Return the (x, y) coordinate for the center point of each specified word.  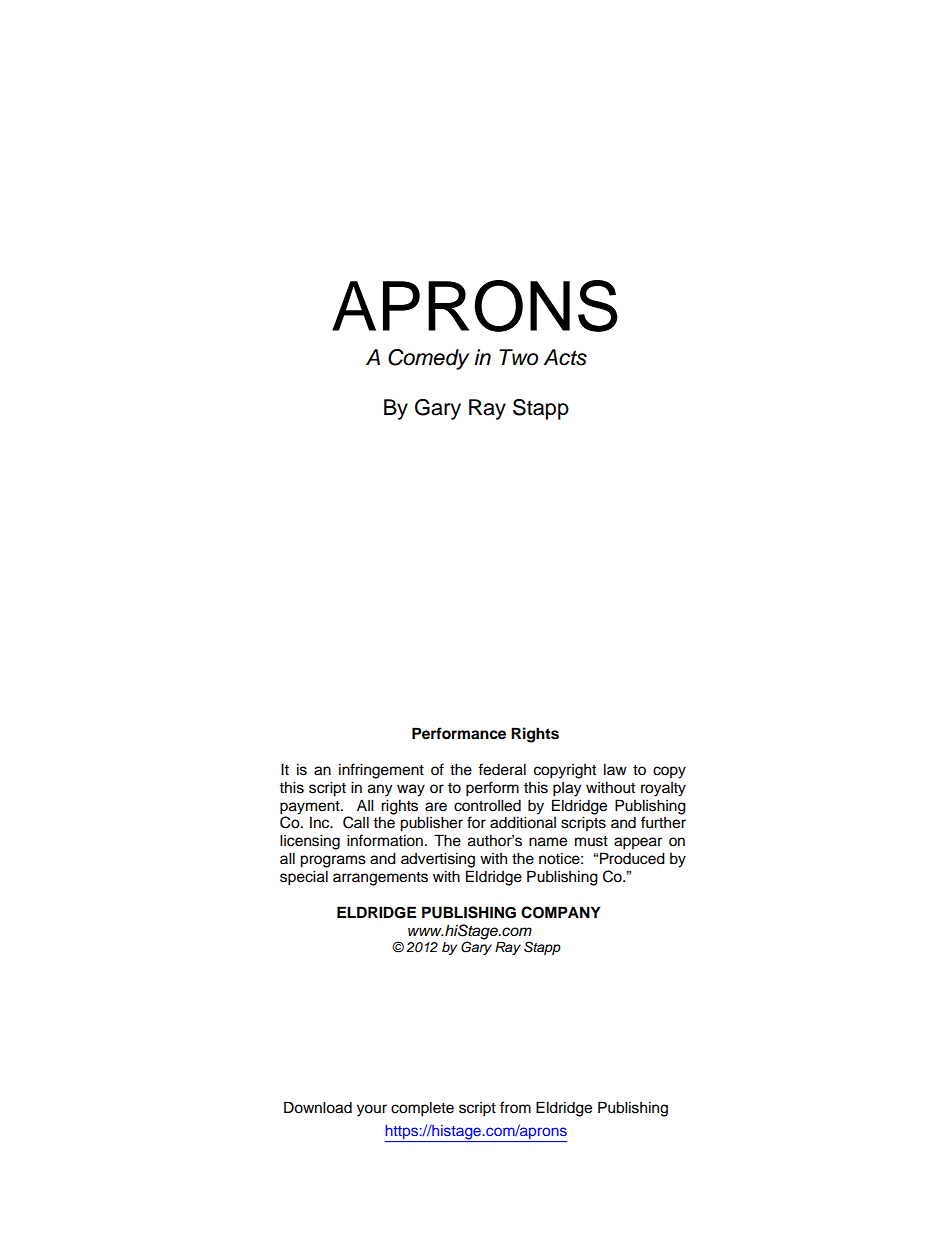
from (515, 1107)
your (372, 1110)
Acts (565, 357)
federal (502, 769)
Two (518, 357)
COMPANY (561, 912)
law (615, 769)
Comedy (428, 359)
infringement (381, 771)
